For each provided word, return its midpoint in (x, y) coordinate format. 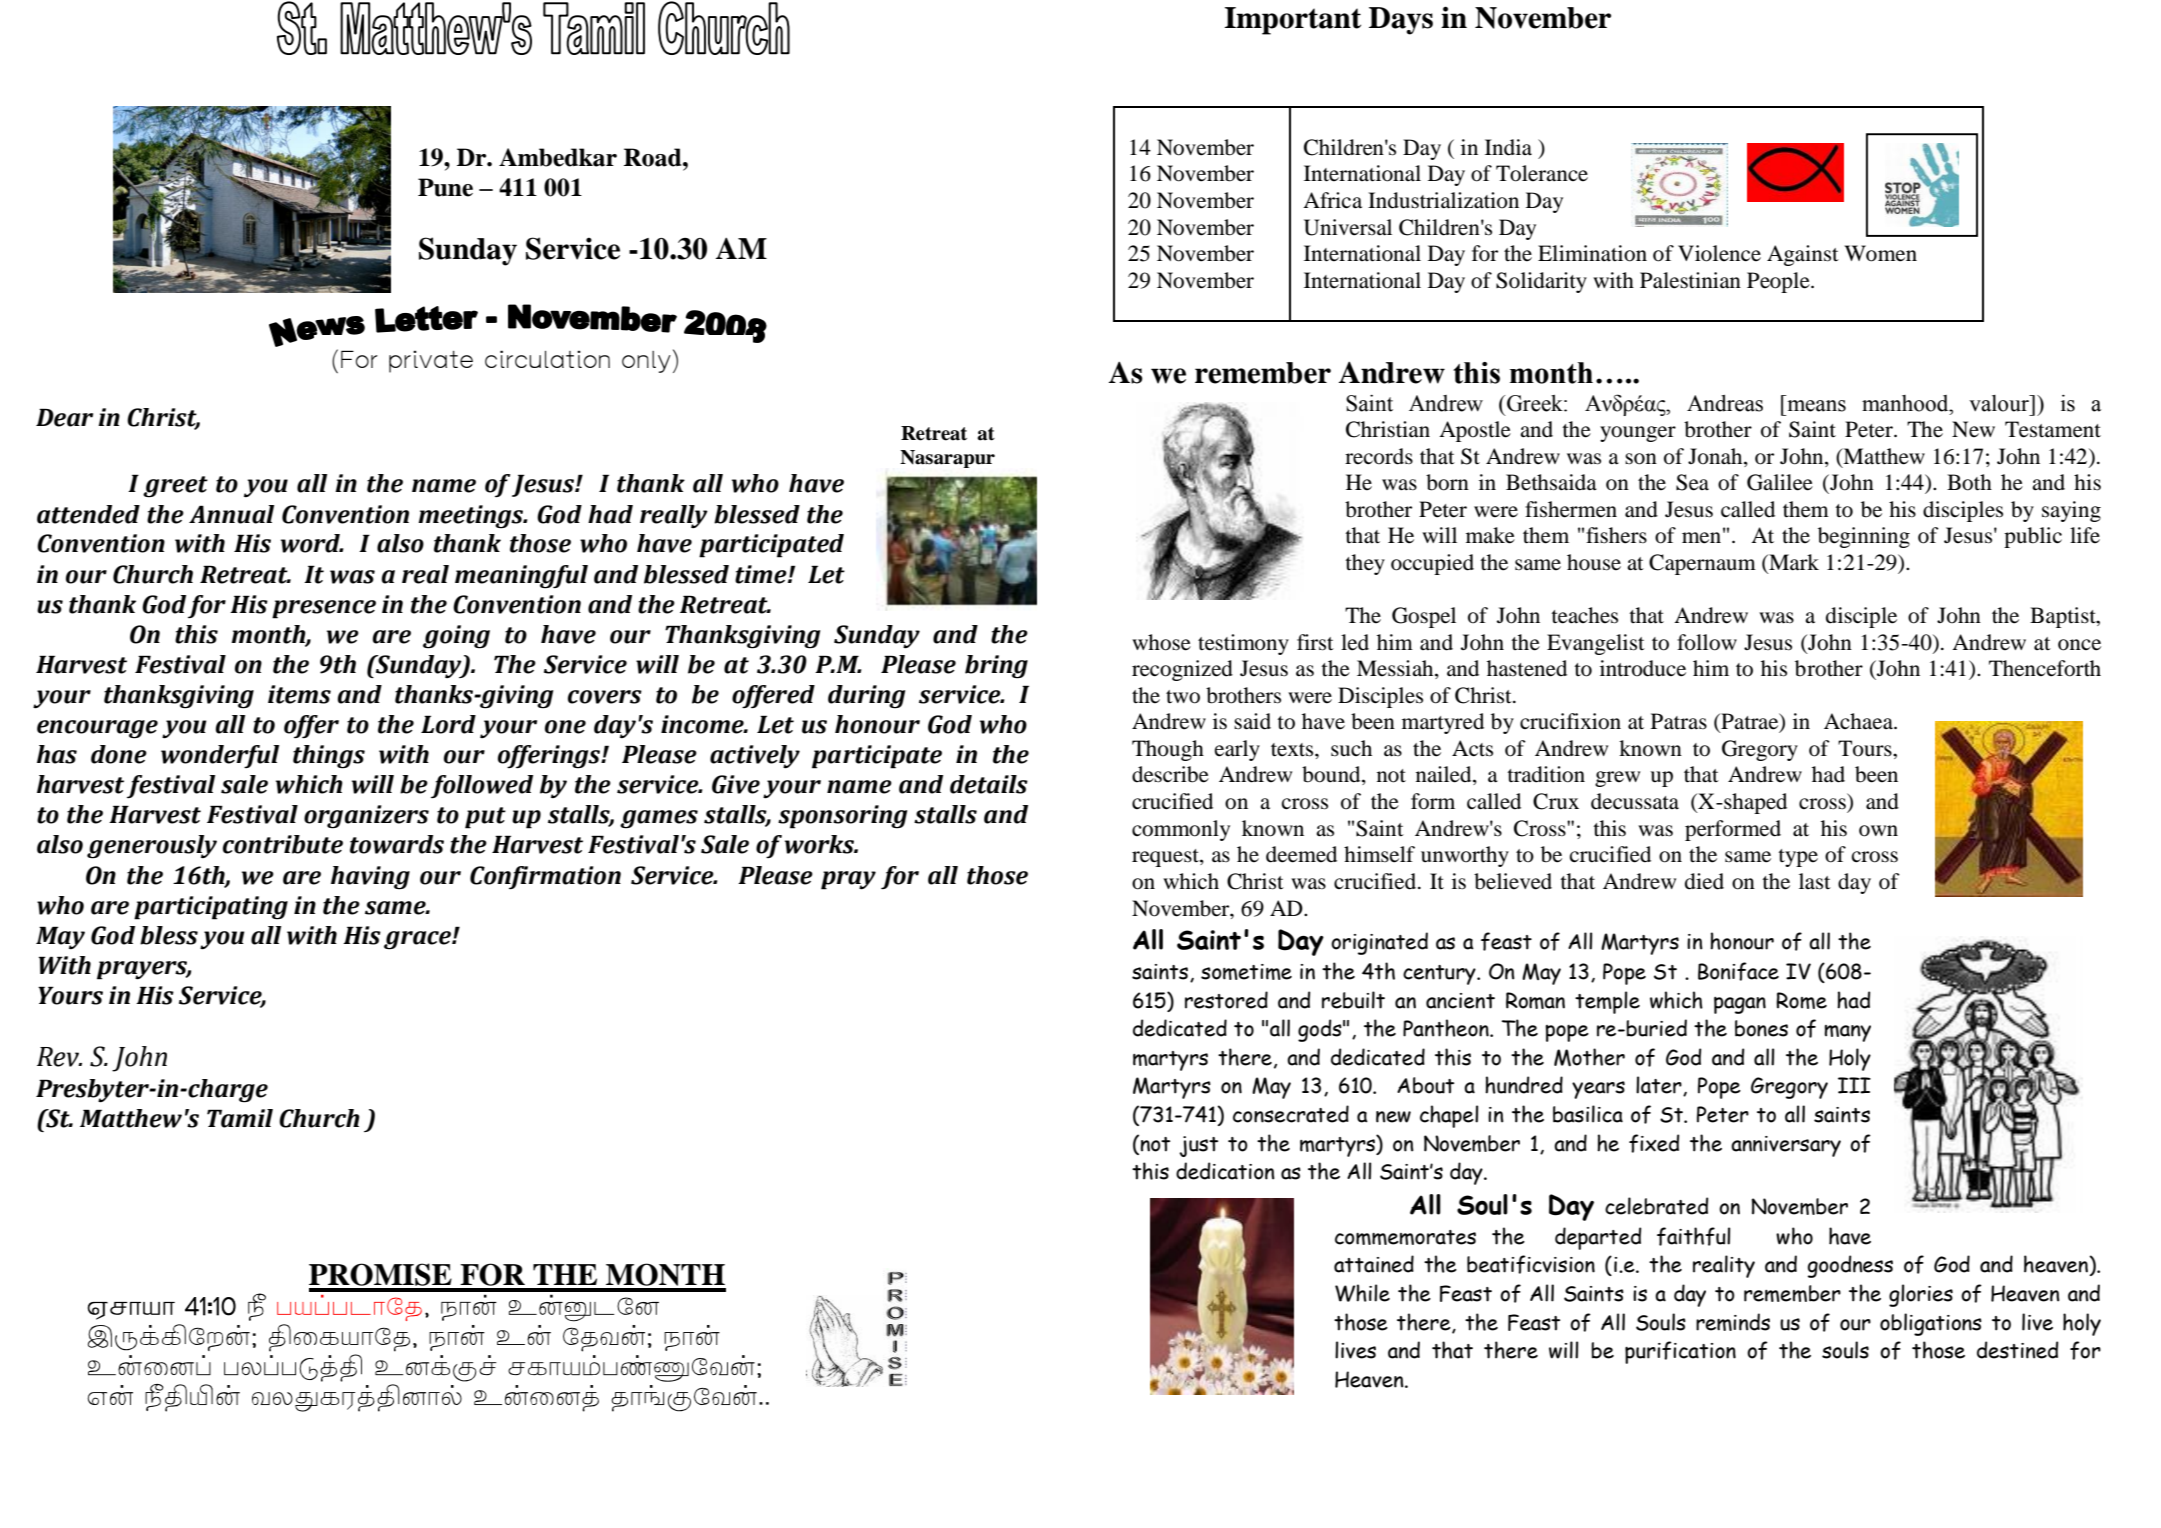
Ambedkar (558, 157)
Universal (1348, 227)
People (1779, 282)
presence (324, 609)
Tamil (240, 1118)
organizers (366, 817)
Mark (1793, 563)
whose (1161, 642)
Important (1293, 21)
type (1798, 858)
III (1854, 1085)
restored (1226, 1000)
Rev (59, 1057)
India (1508, 147)
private (431, 362)
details (989, 784)
